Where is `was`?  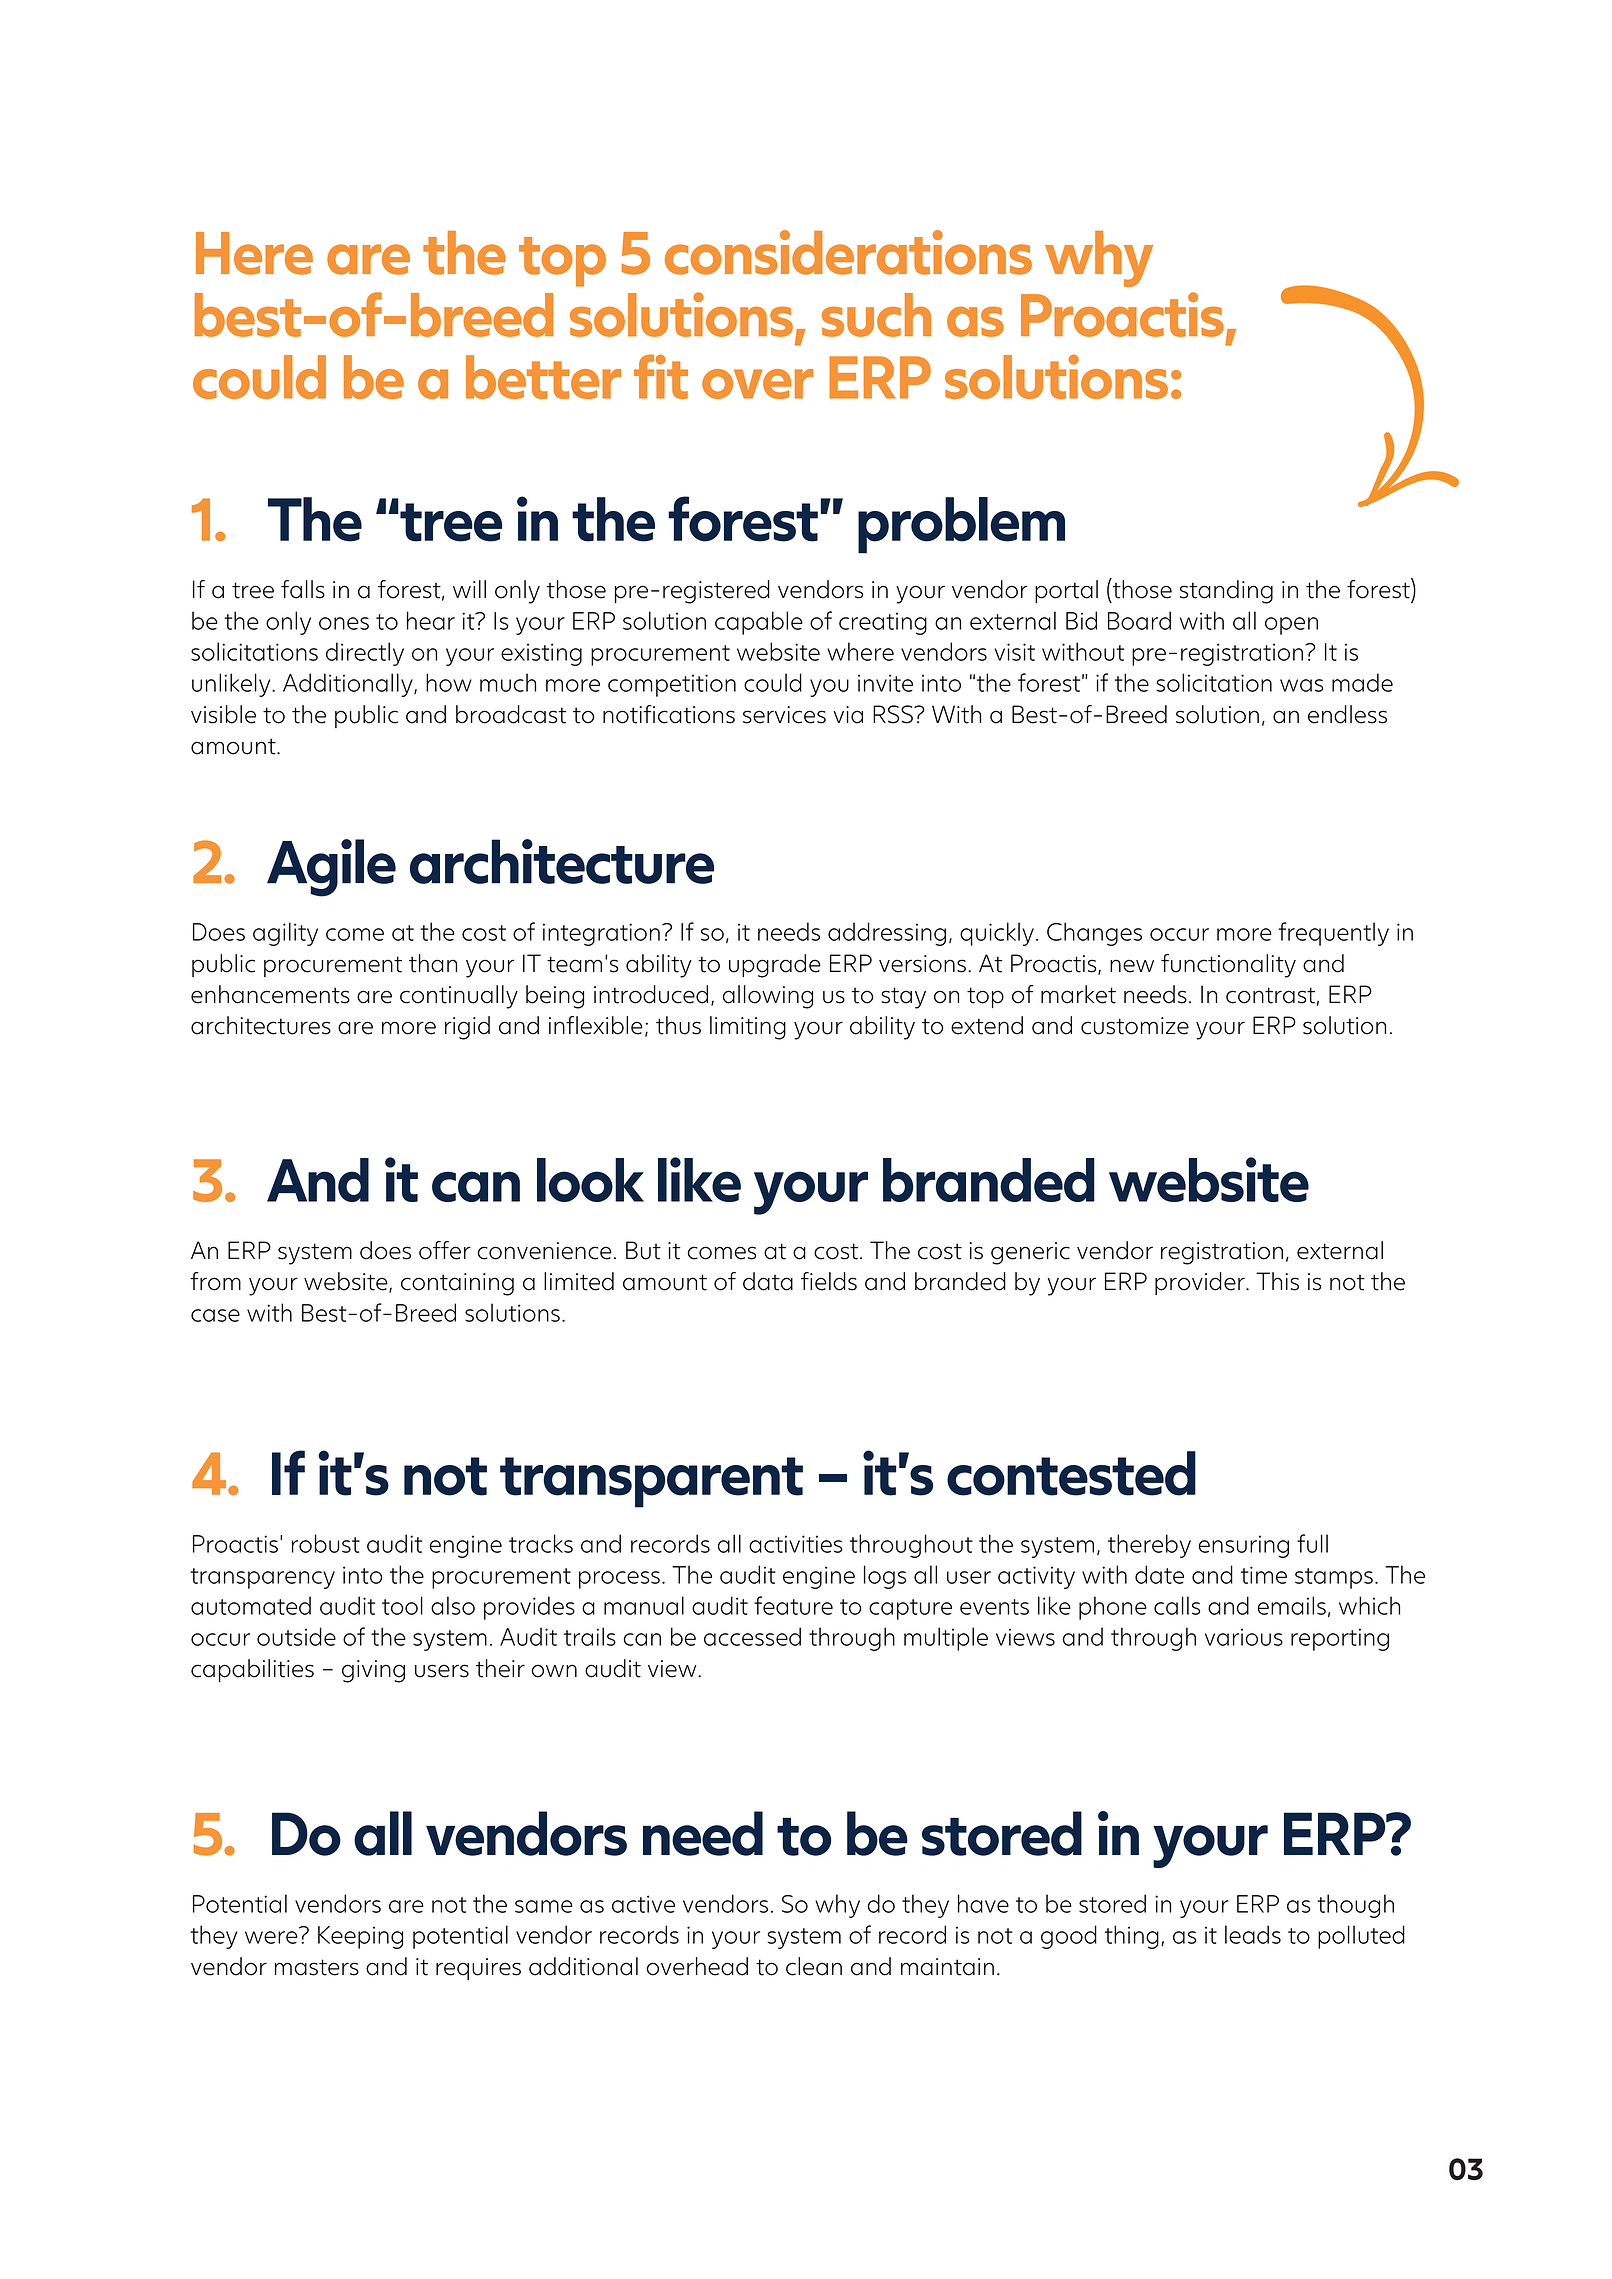 was is located at coordinates (1301, 685).
